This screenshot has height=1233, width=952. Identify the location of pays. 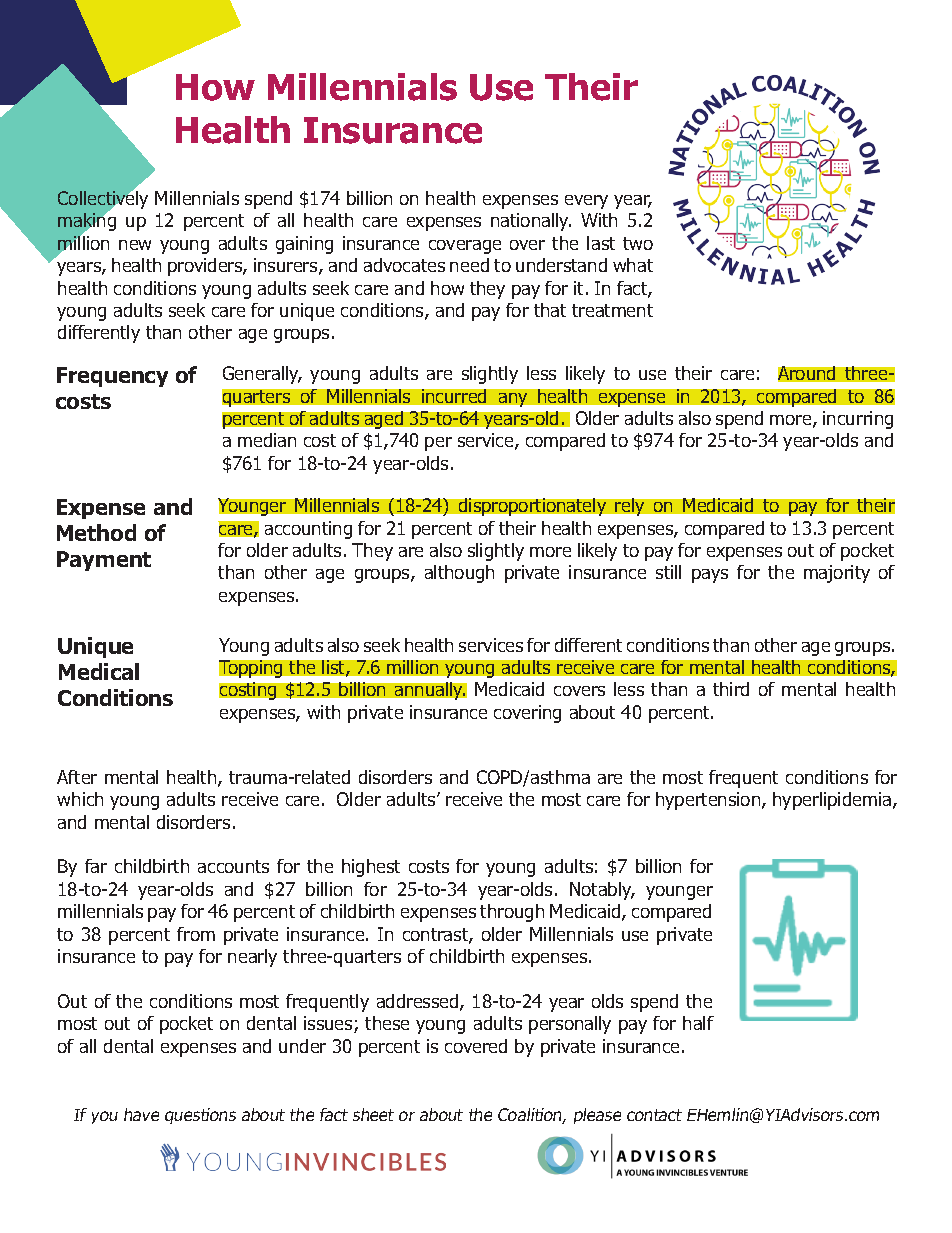
(710, 576).
